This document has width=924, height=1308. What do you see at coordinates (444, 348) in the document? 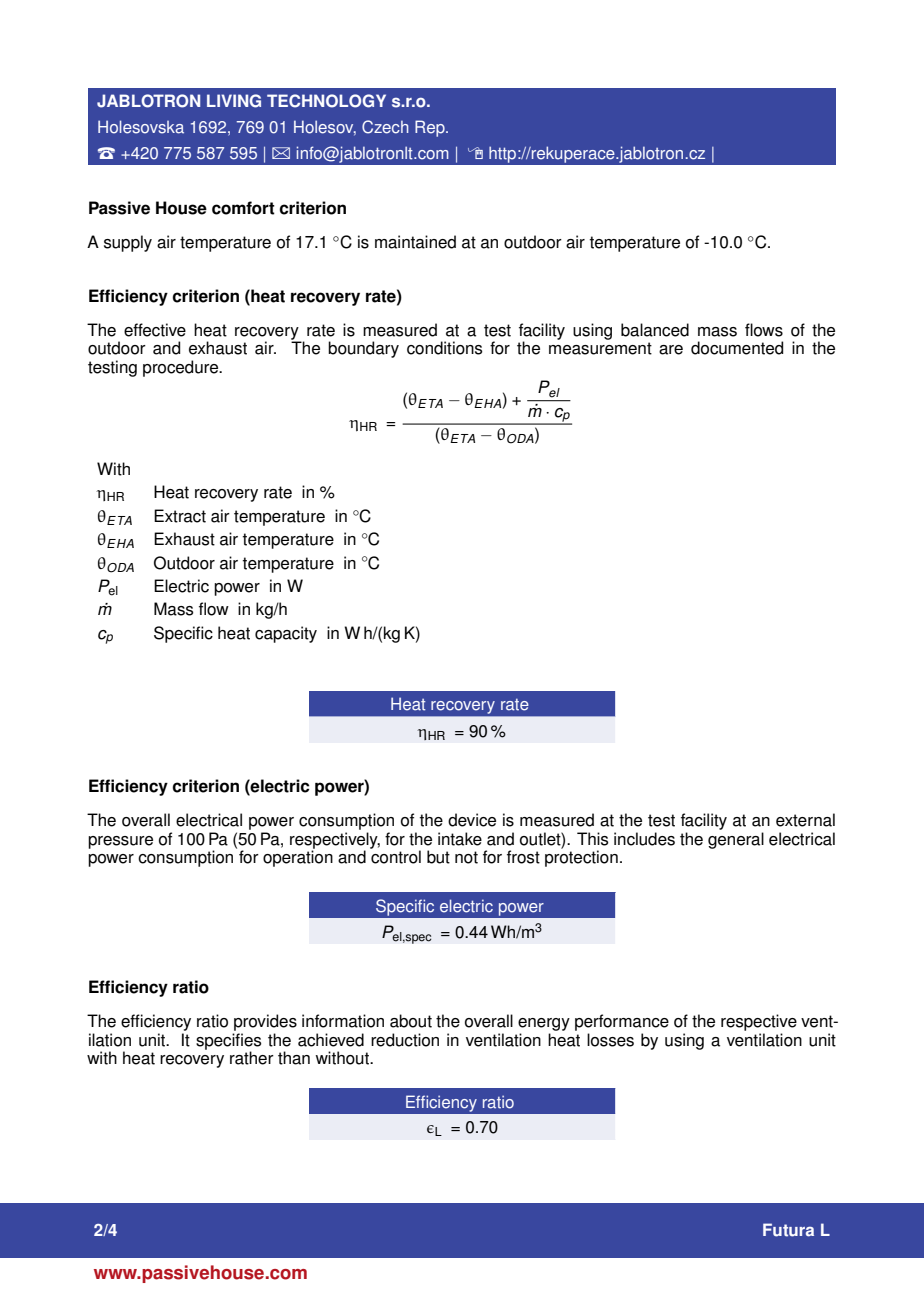
I see `conditions` at bounding box center [444, 348].
